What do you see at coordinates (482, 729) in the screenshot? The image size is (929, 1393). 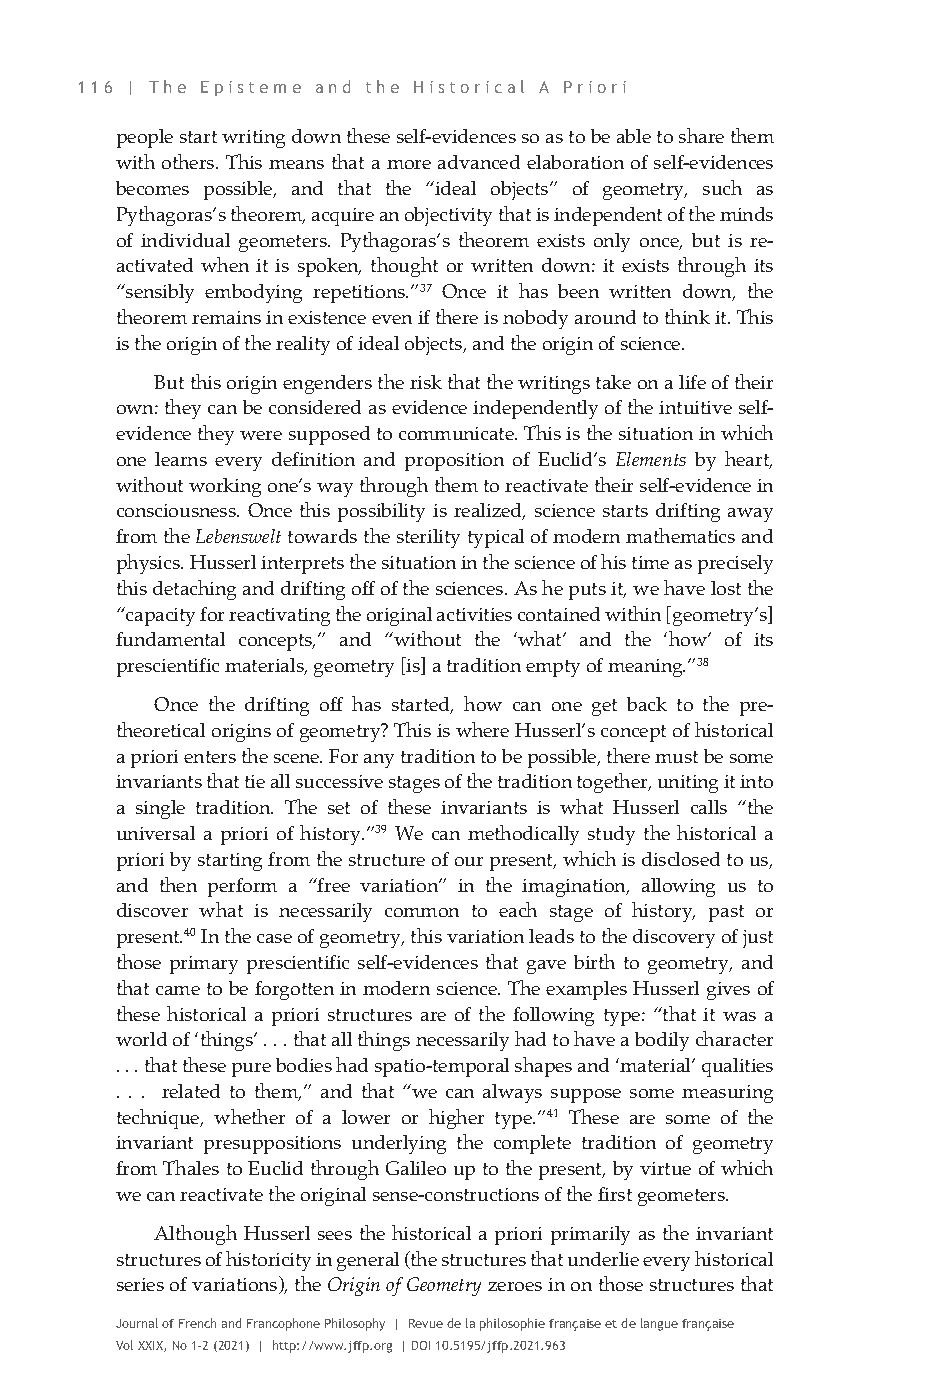 I see `where` at bounding box center [482, 729].
